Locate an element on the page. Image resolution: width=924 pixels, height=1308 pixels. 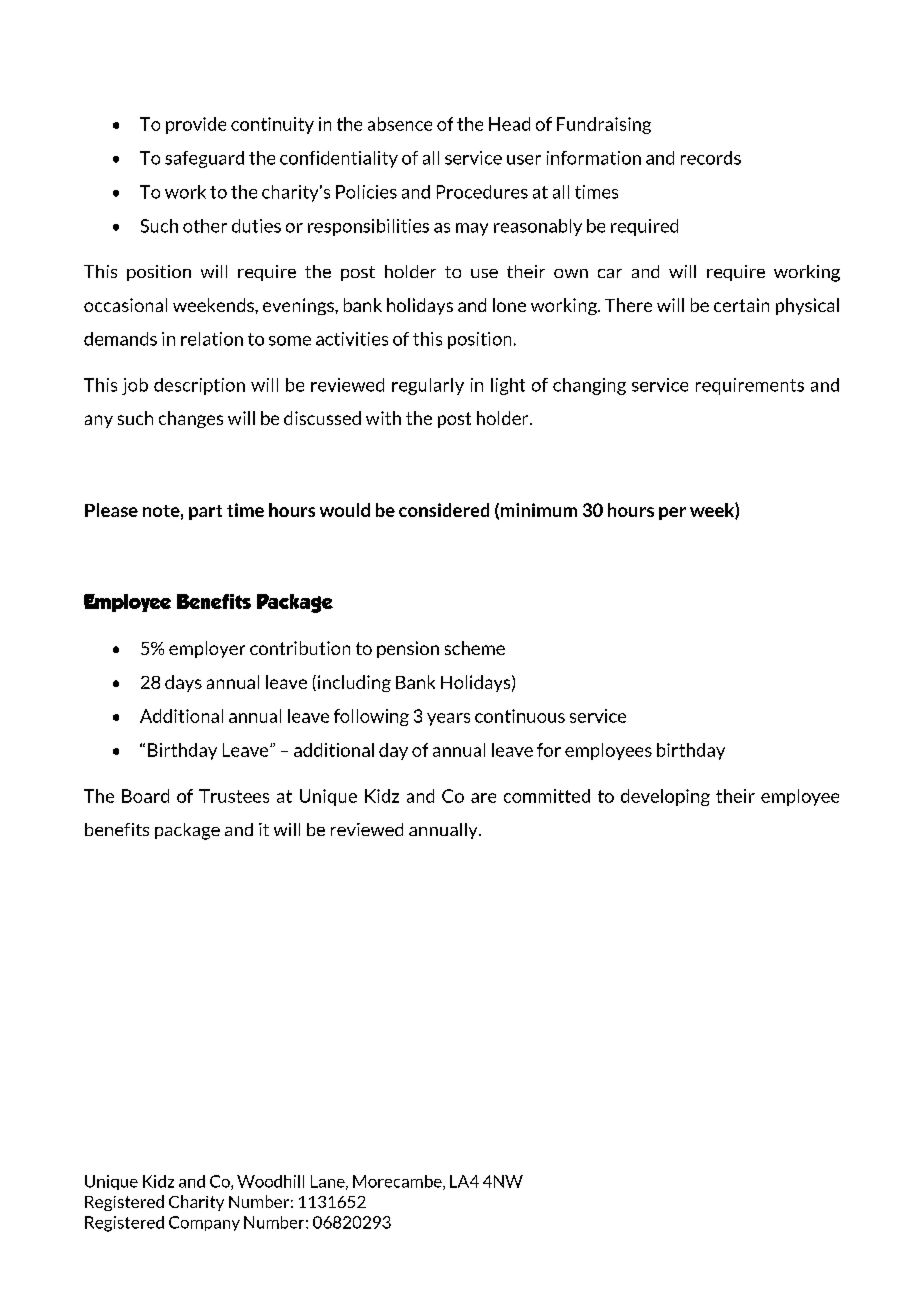
records is located at coordinates (711, 158).
